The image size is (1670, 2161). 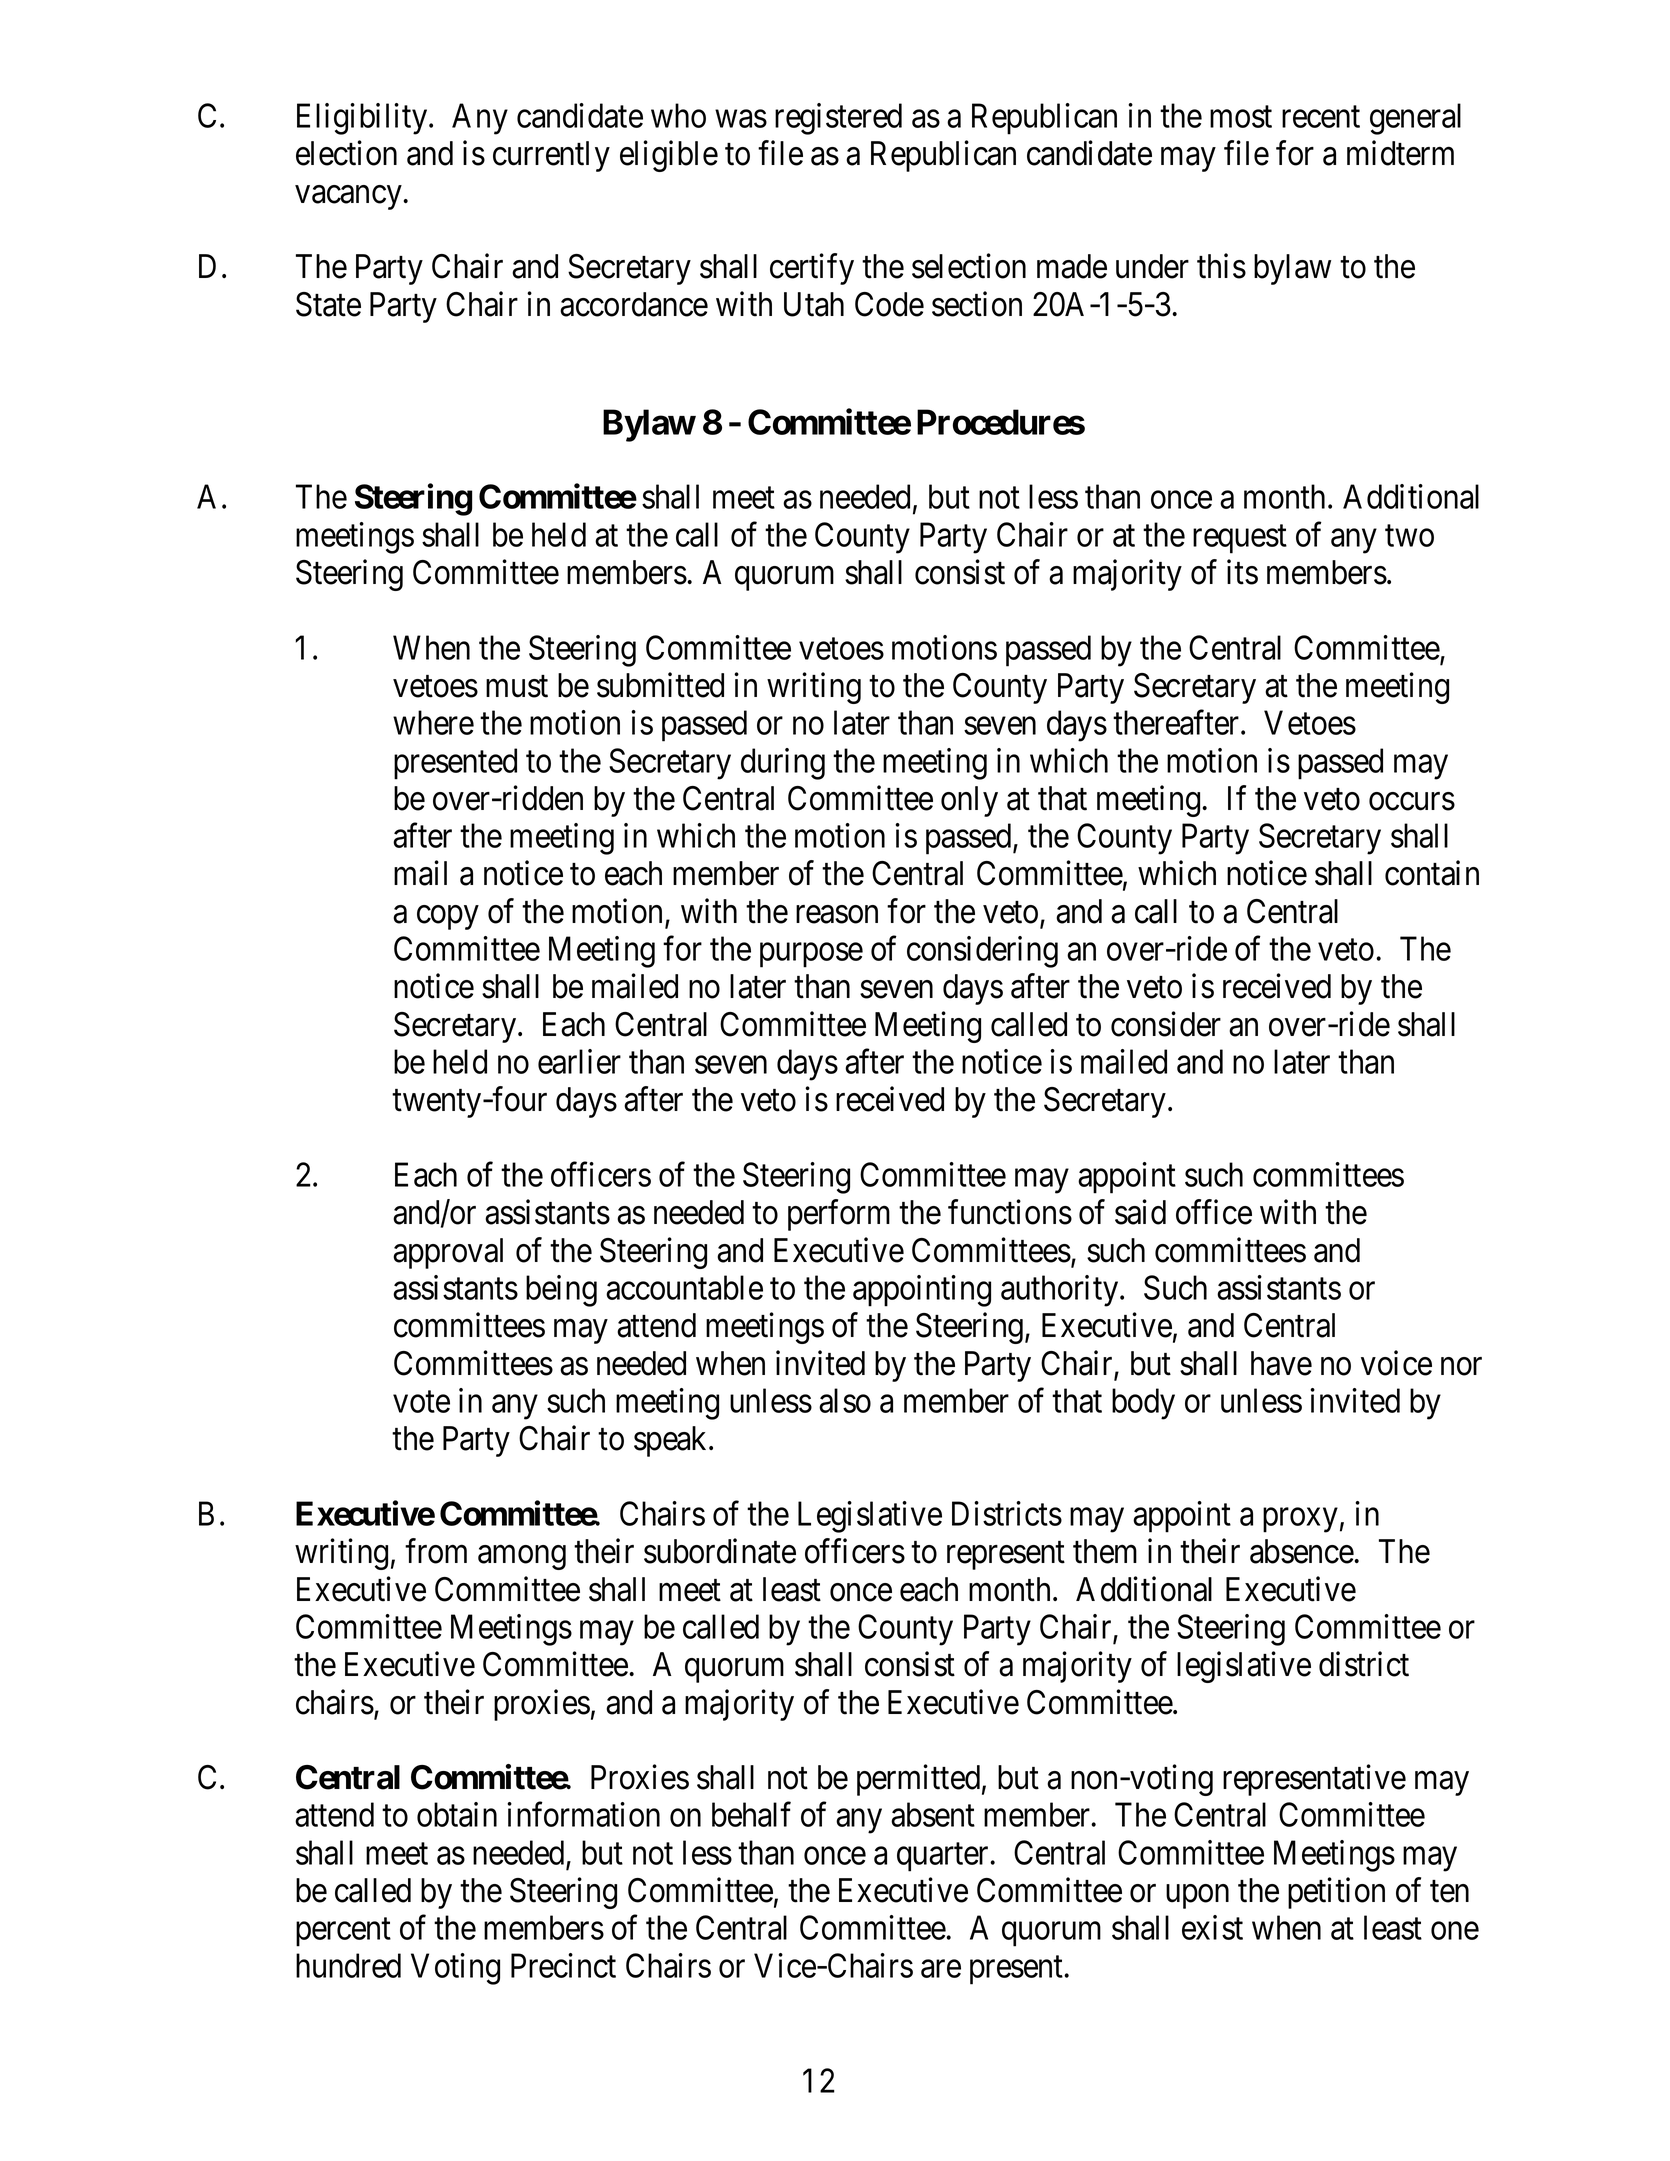 I want to click on contain, so click(x=1432, y=873).
